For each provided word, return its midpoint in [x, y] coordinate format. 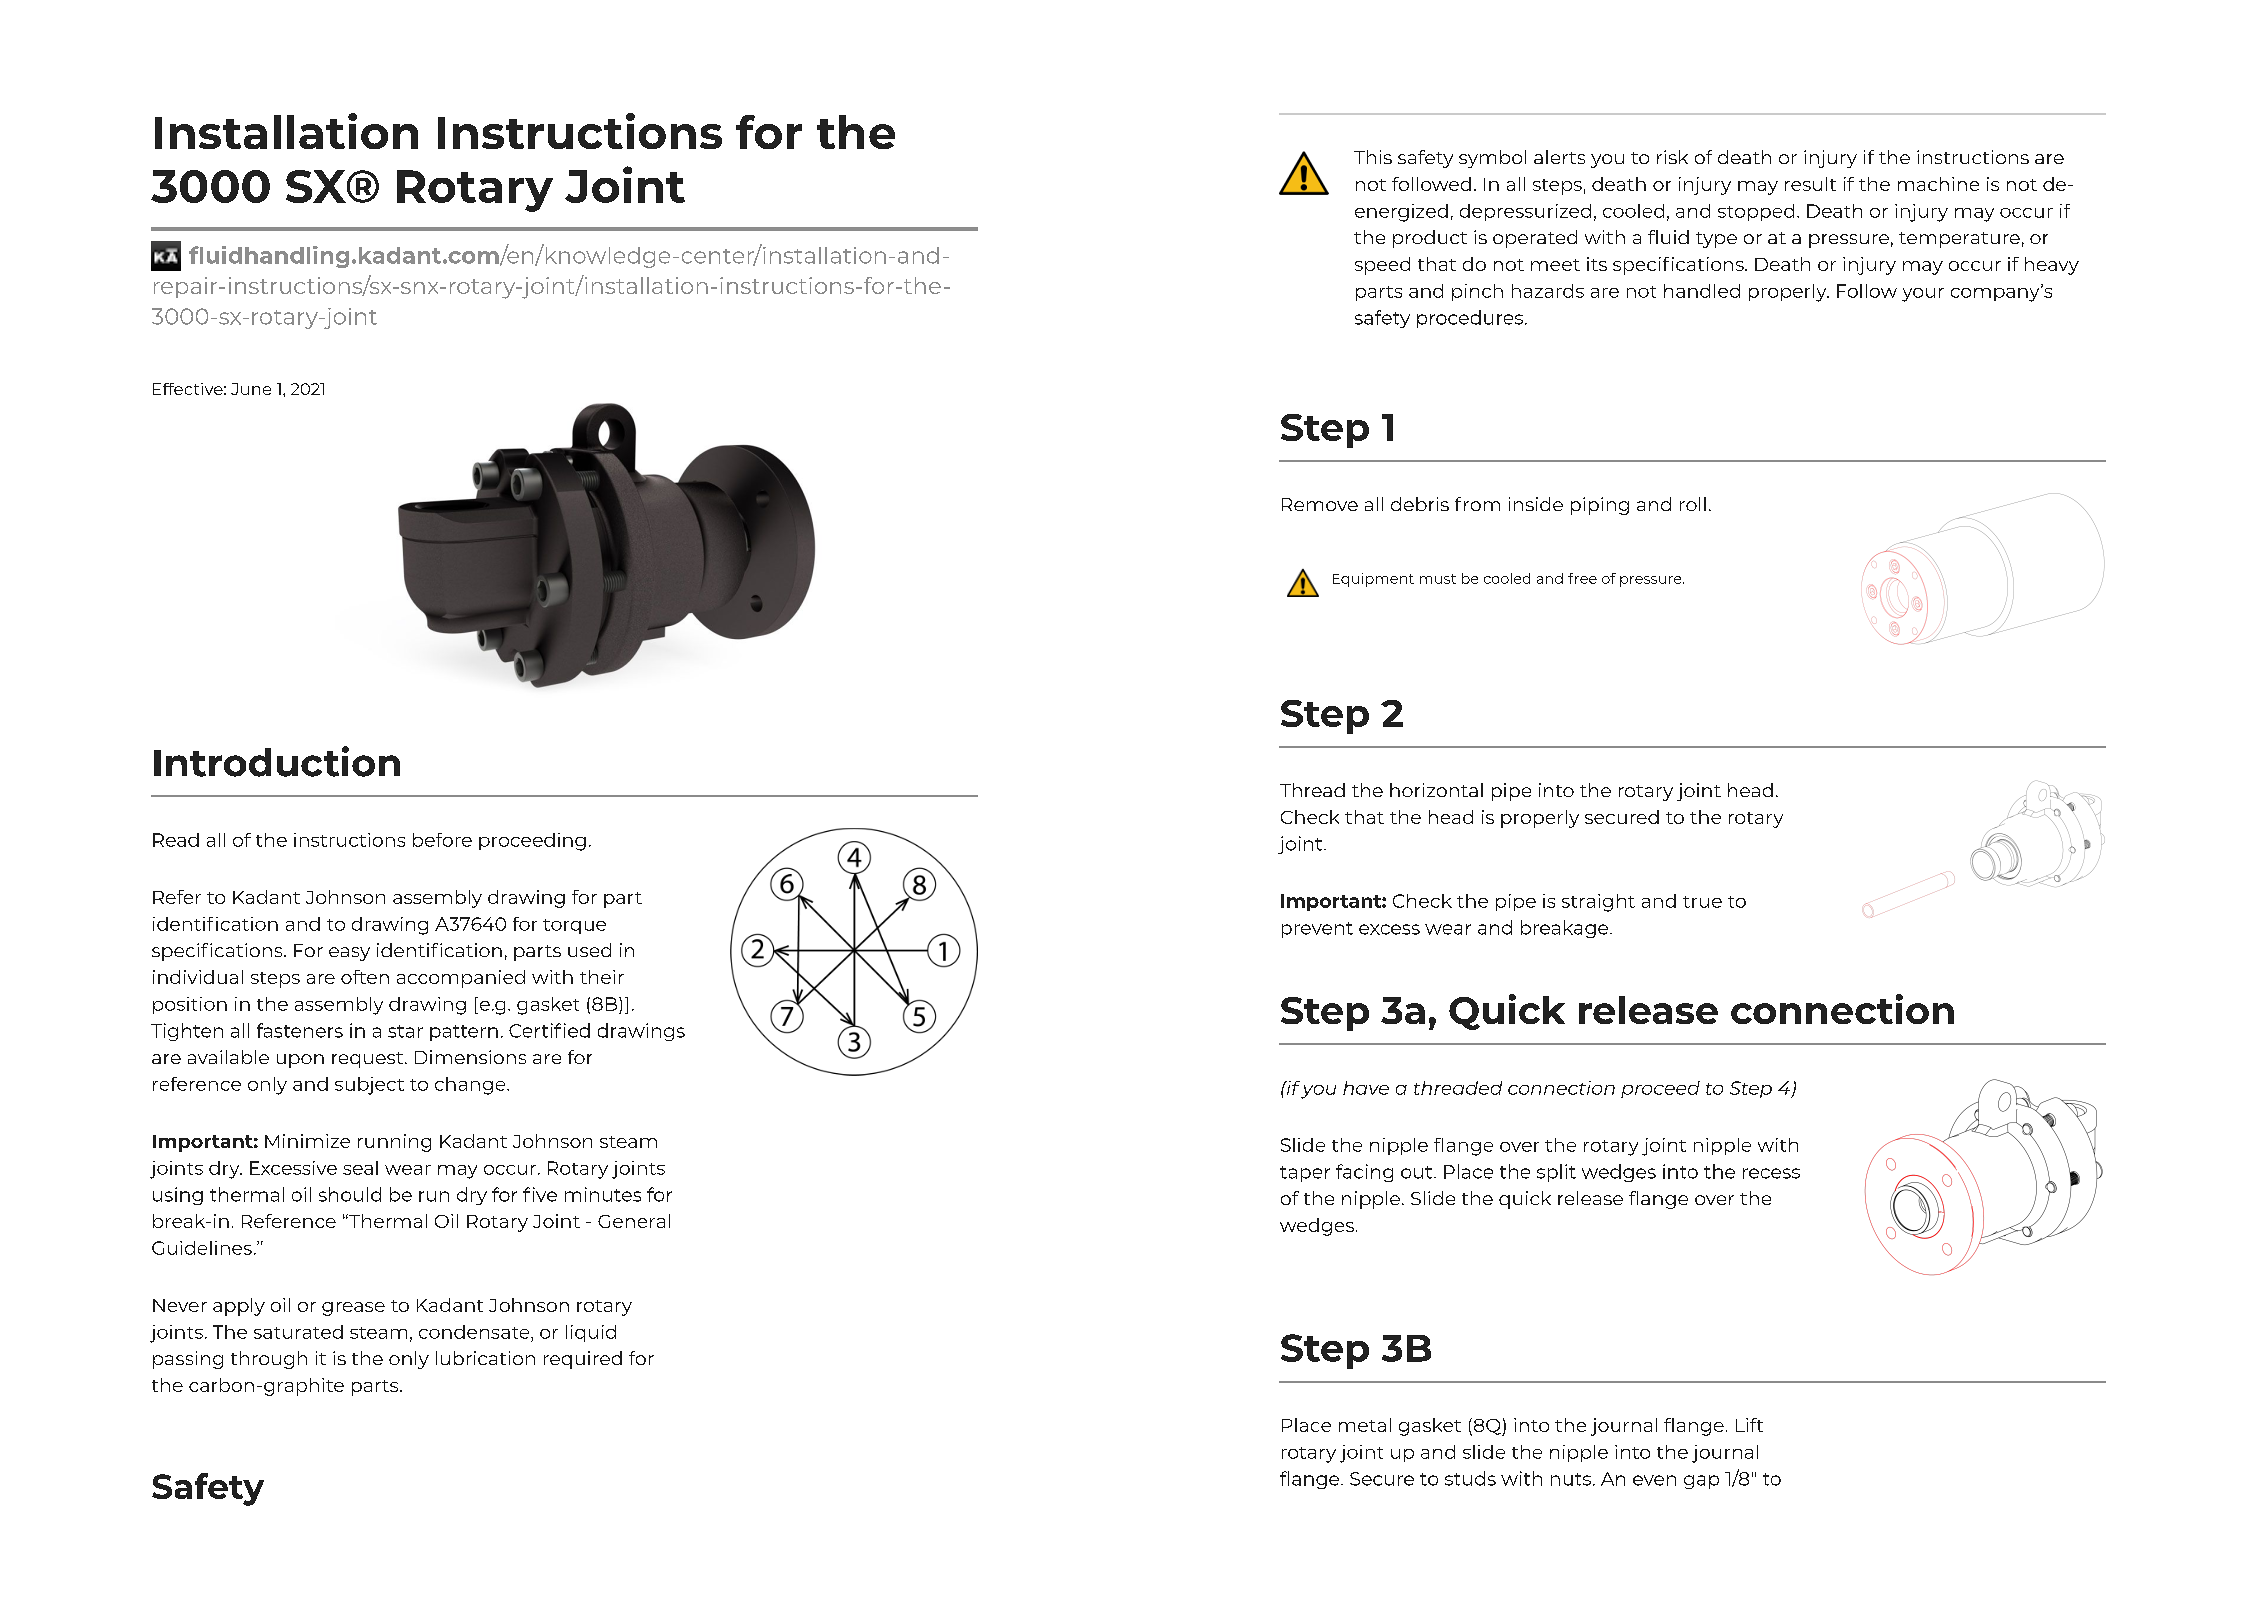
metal [1365, 1425]
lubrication [485, 1358]
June [251, 389]
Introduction [277, 761]
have [1366, 1088]
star [405, 1031]
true [1702, 902]
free [1582, 578]
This [1373, 157]
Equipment [1373, 580]
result [1810, 184]
